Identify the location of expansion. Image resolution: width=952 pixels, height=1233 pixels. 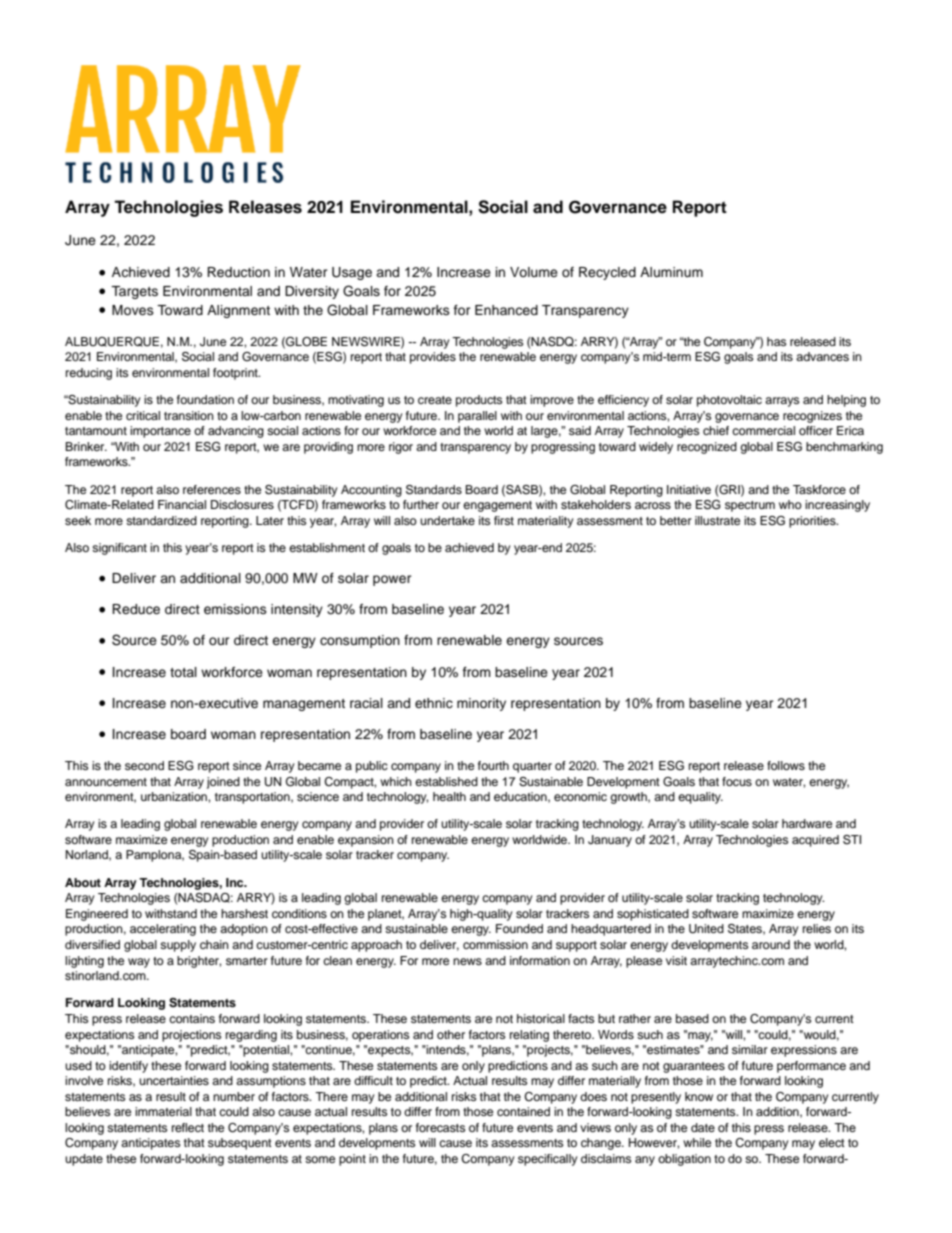
(366, 841).
